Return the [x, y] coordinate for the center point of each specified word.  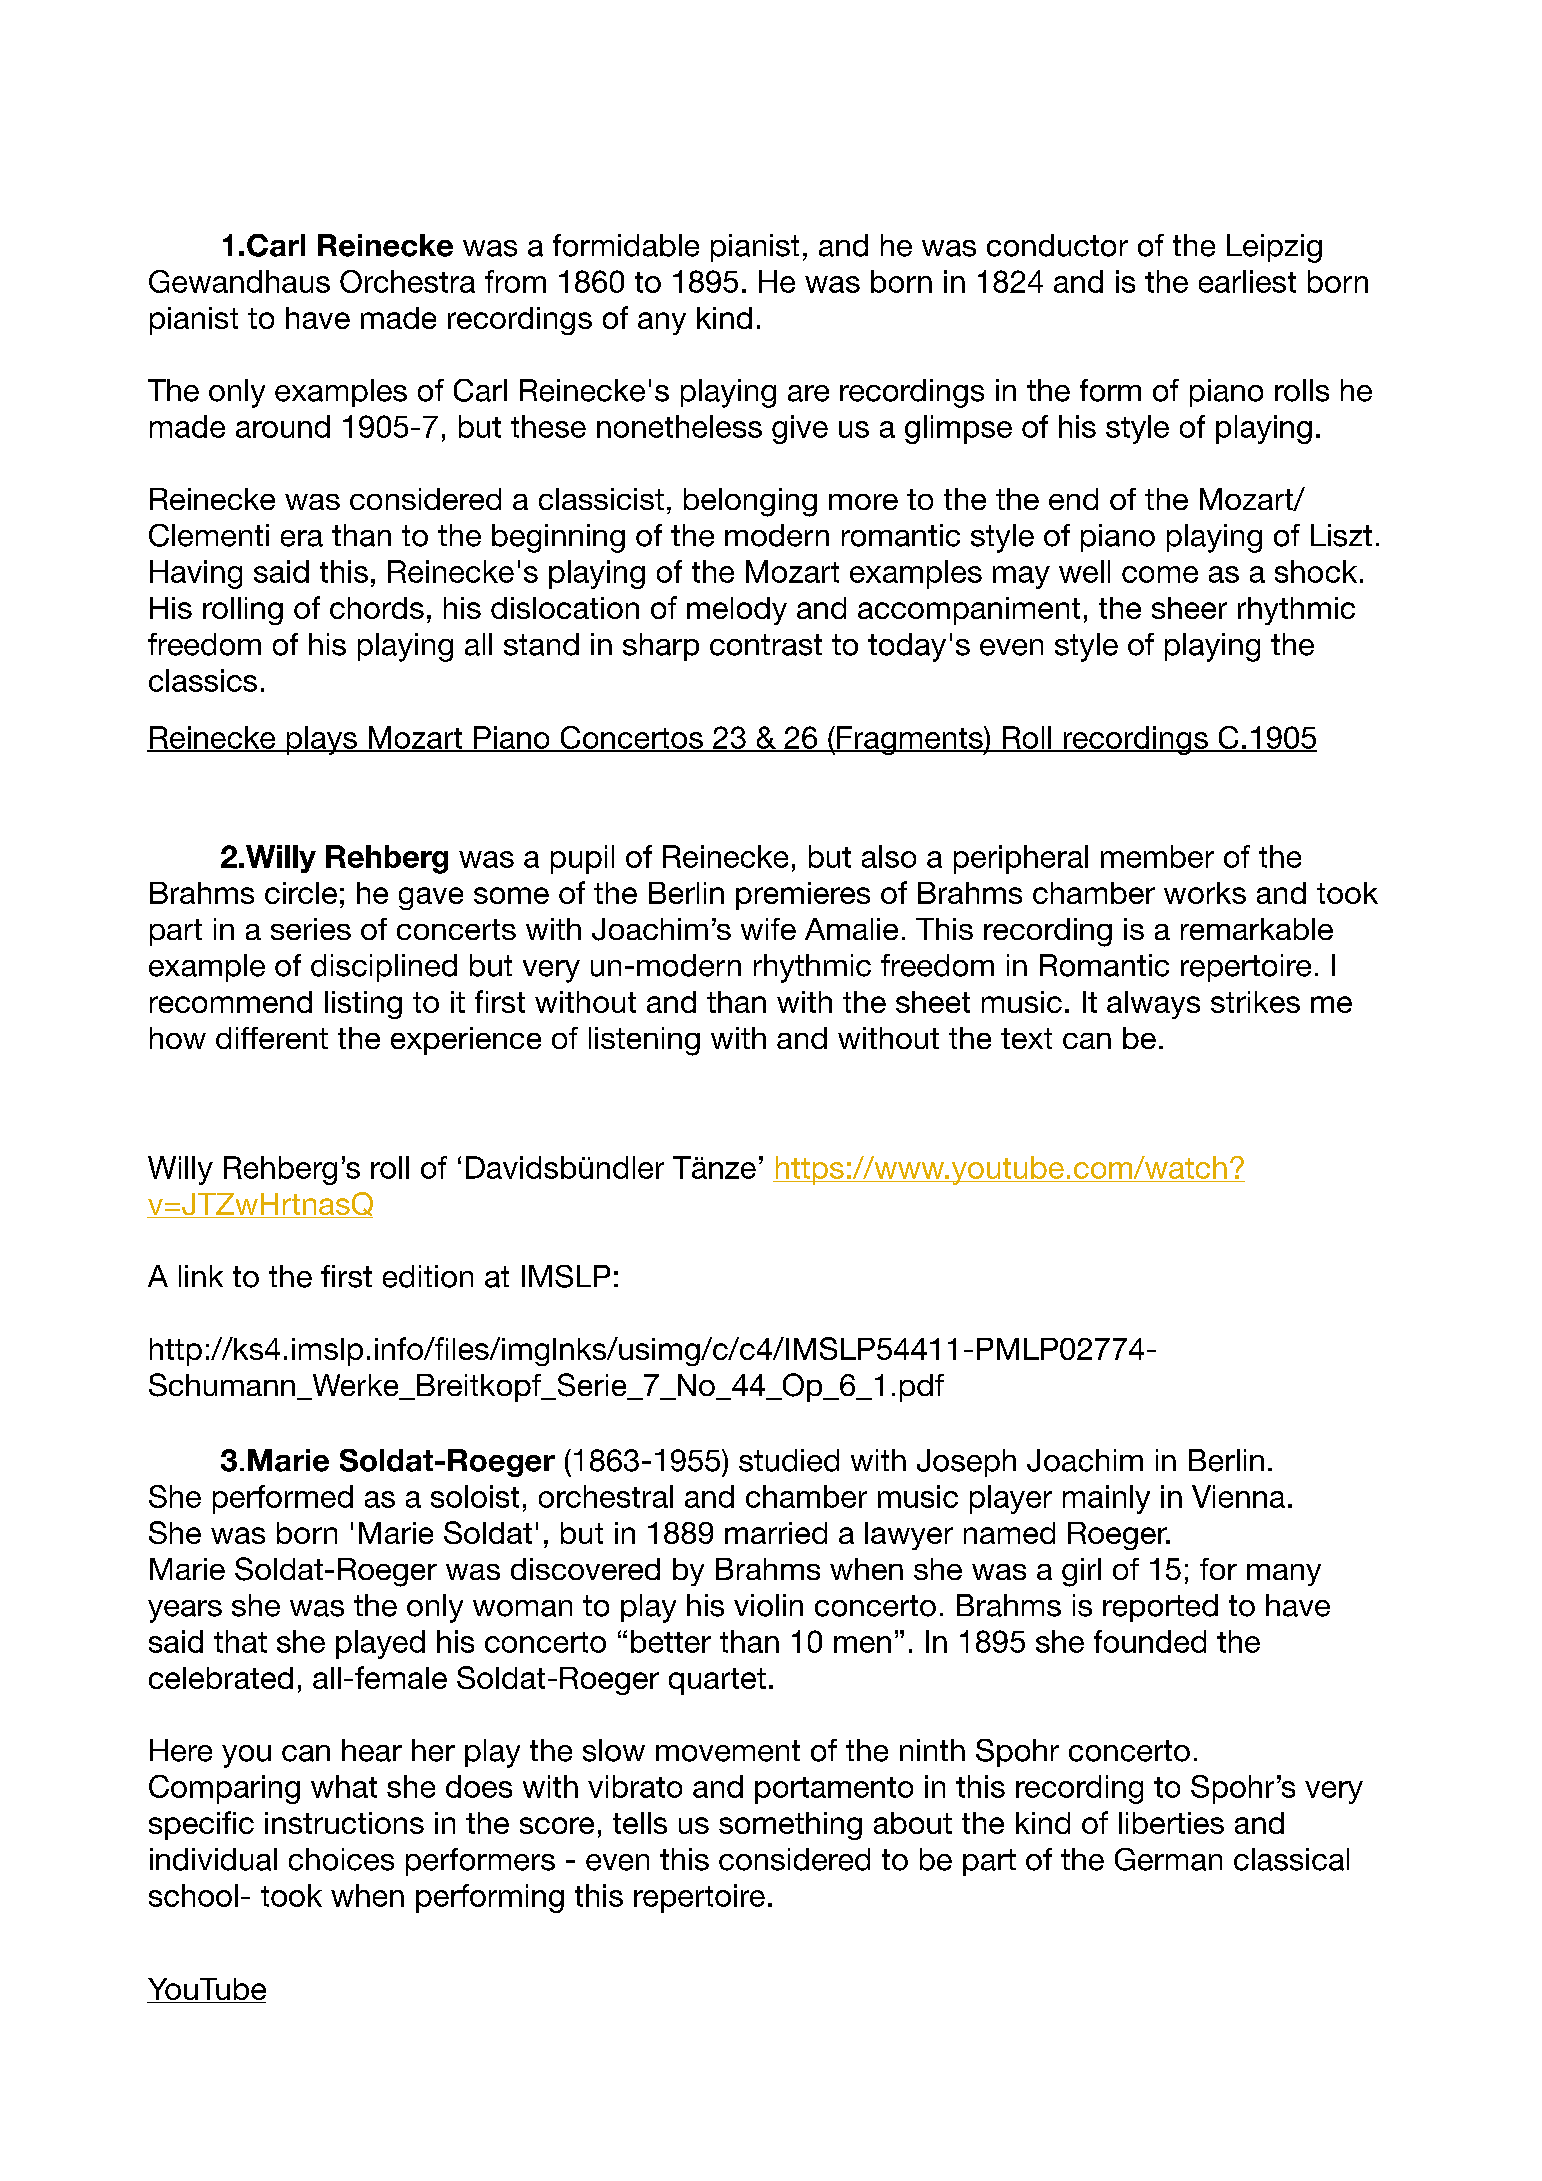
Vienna [1238, 1496]
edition [428, 1276]
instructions [344, 1823]
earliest [1247, 281]
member [1157, 856]
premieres [803, 896]
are [808, 393]
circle [301, 893]
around [283, 426]
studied [789, 1460]
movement [728, 1751]
